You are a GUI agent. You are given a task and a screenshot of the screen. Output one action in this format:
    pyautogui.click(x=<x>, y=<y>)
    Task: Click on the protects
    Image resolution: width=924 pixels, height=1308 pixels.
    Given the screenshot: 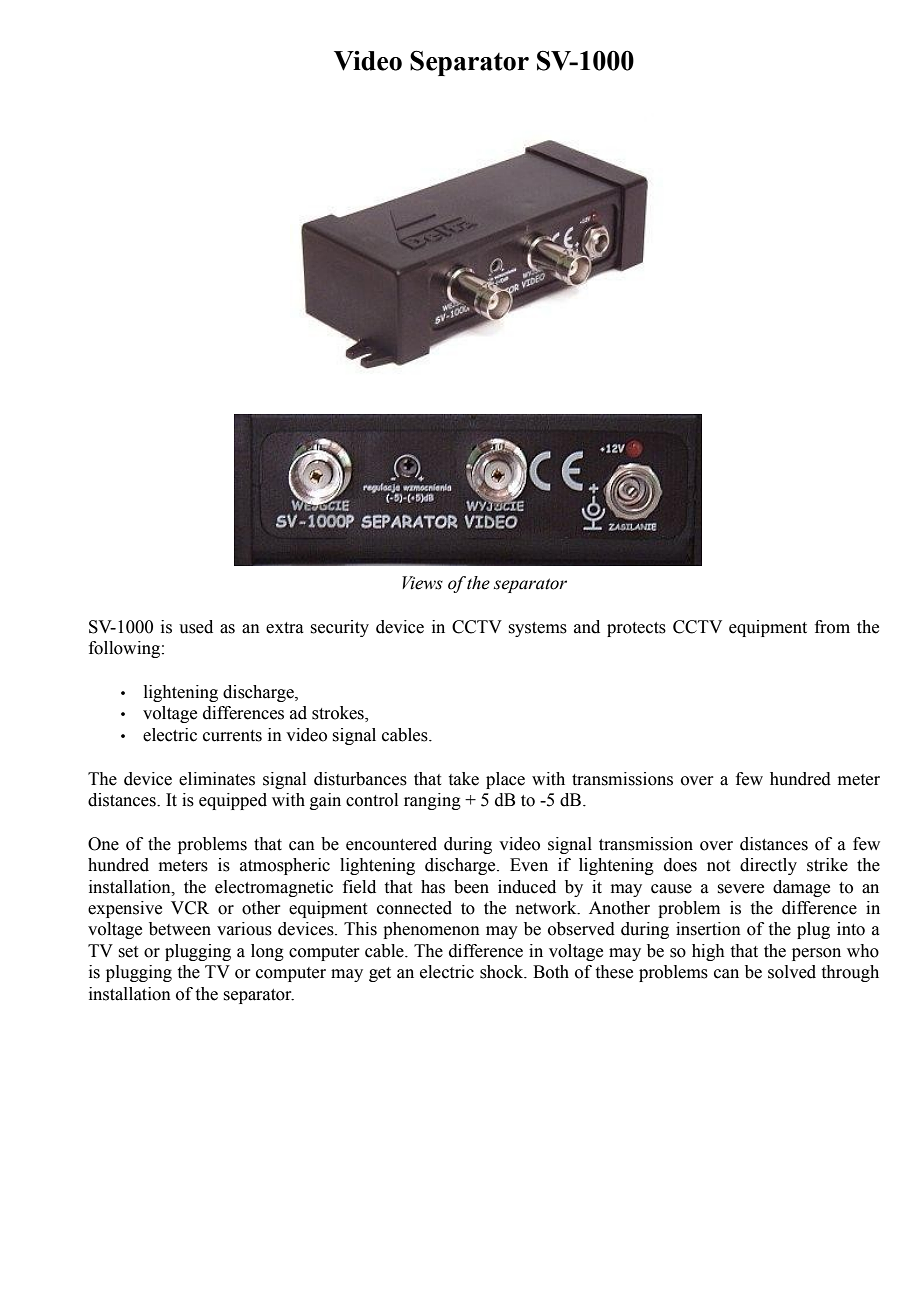 What is the action you would take?
    pyautogui.click(x=636, y=629)
